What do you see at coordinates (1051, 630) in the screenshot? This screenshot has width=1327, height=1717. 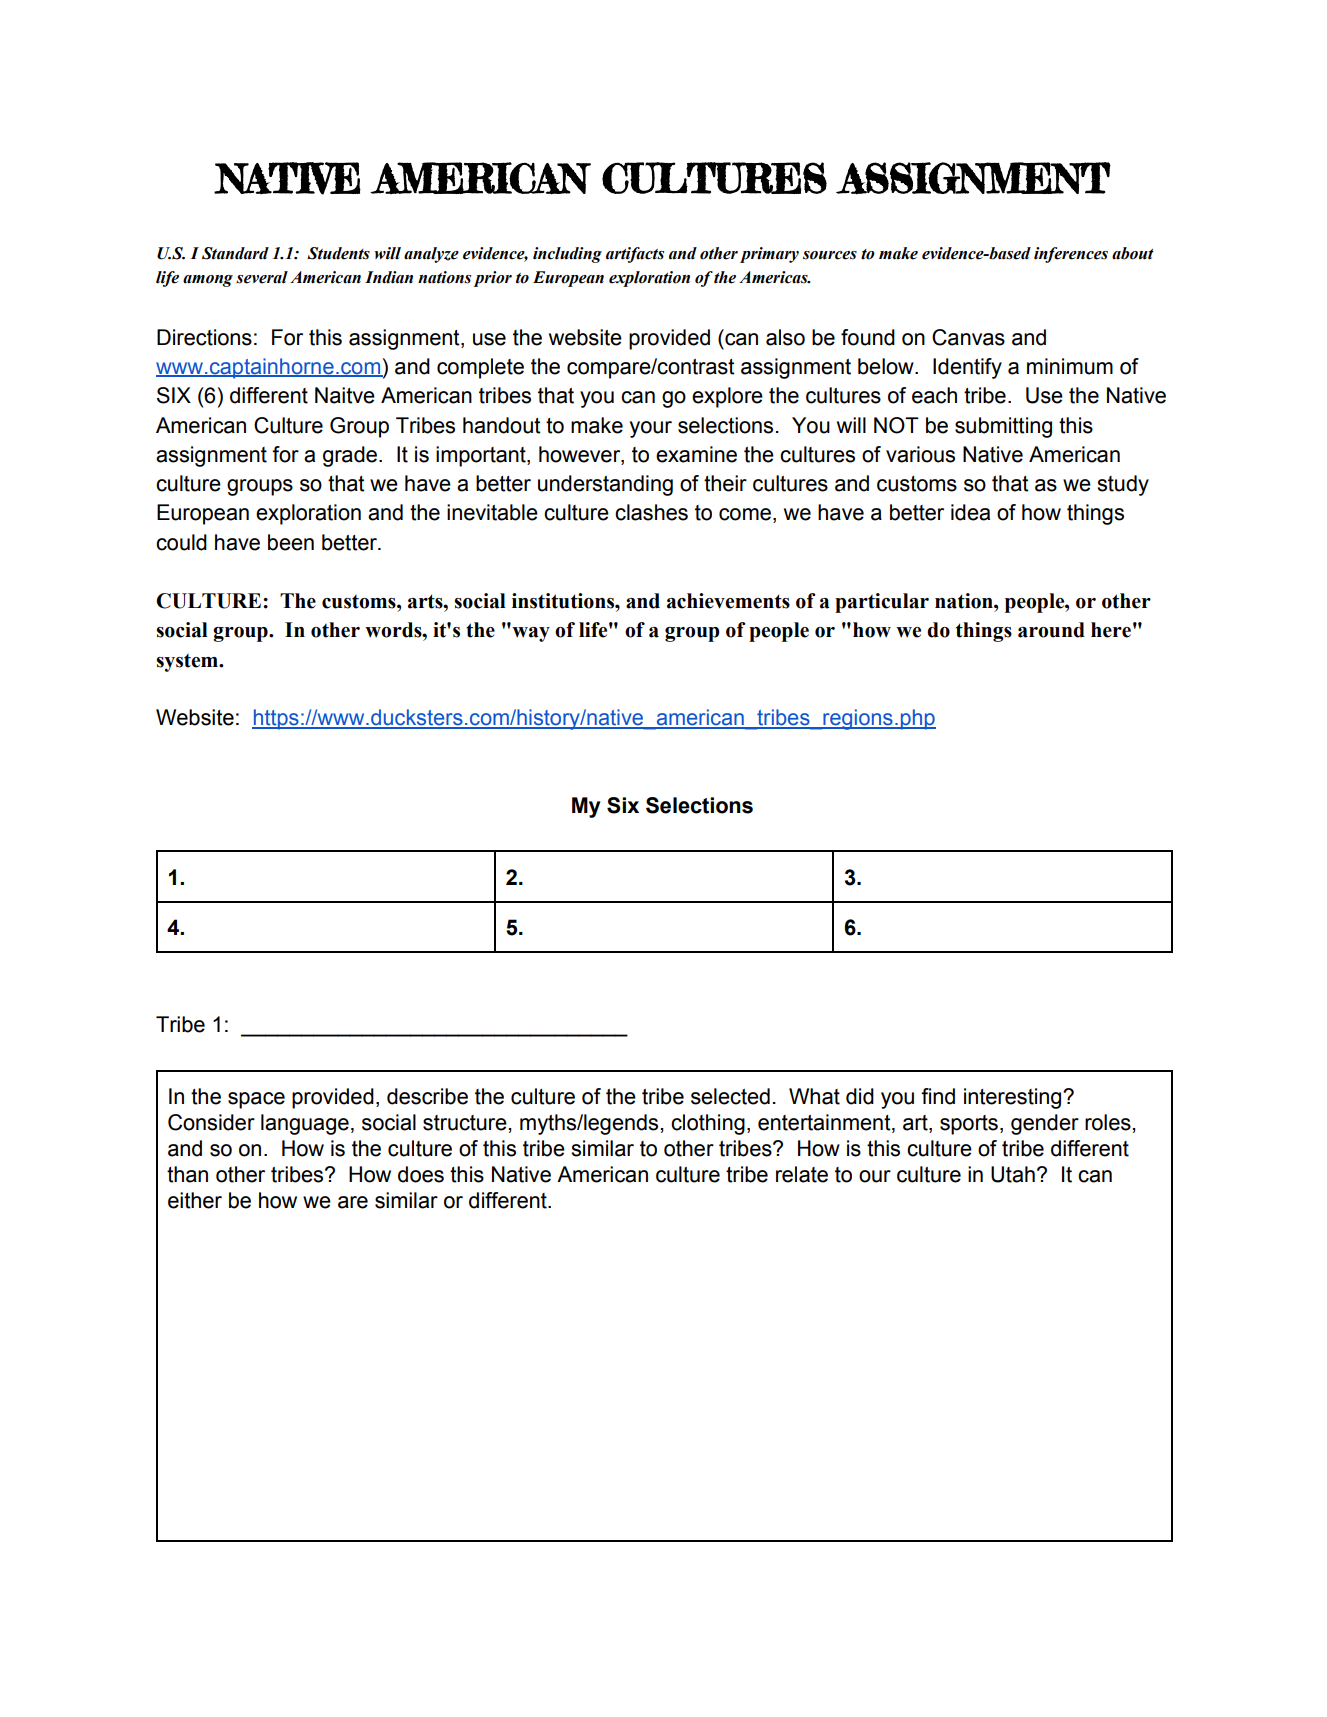 I see `around` at bounding box center [1051, 630].
